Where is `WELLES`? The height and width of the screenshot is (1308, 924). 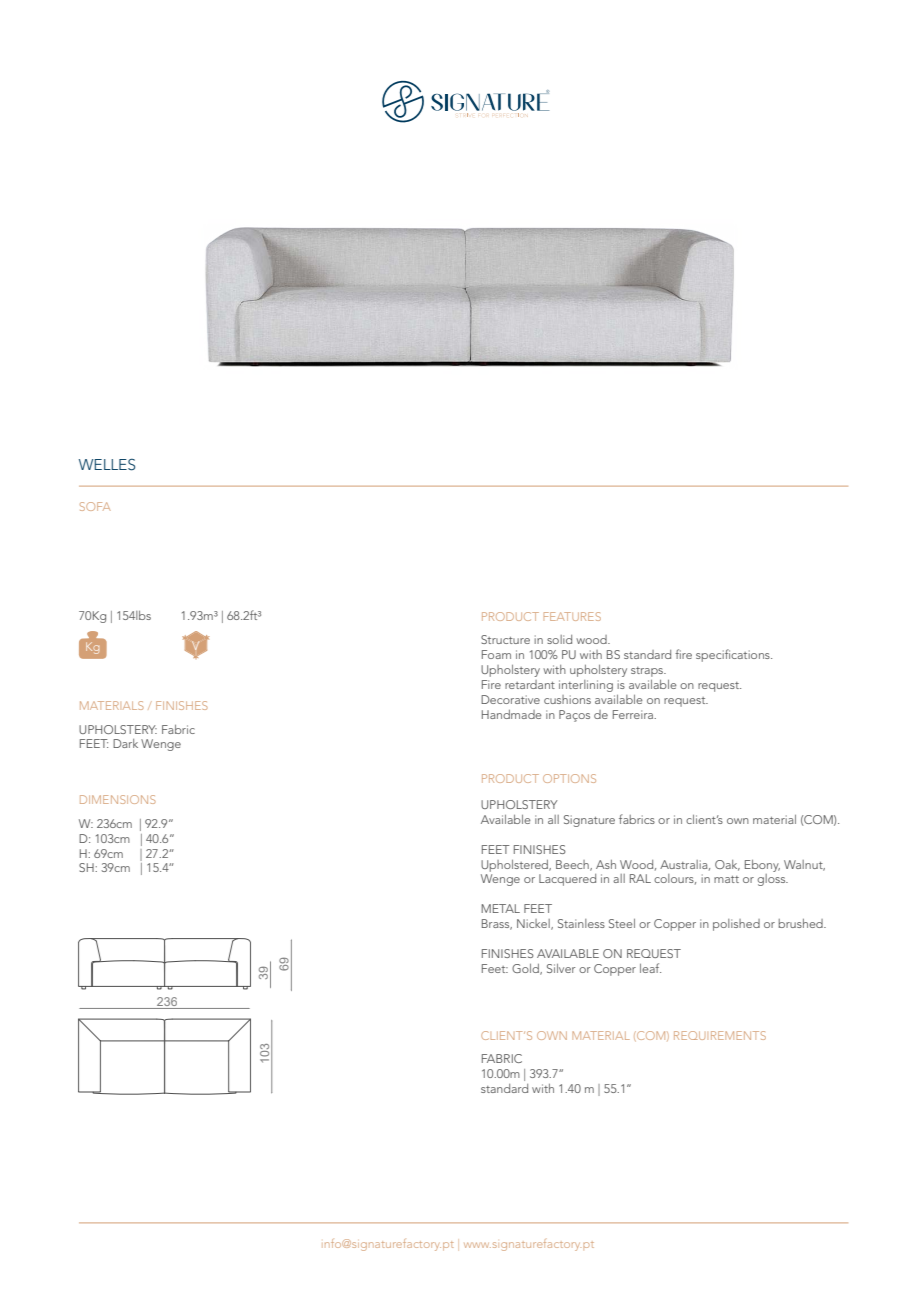 WELLES is located at coordinates (107, 465).
